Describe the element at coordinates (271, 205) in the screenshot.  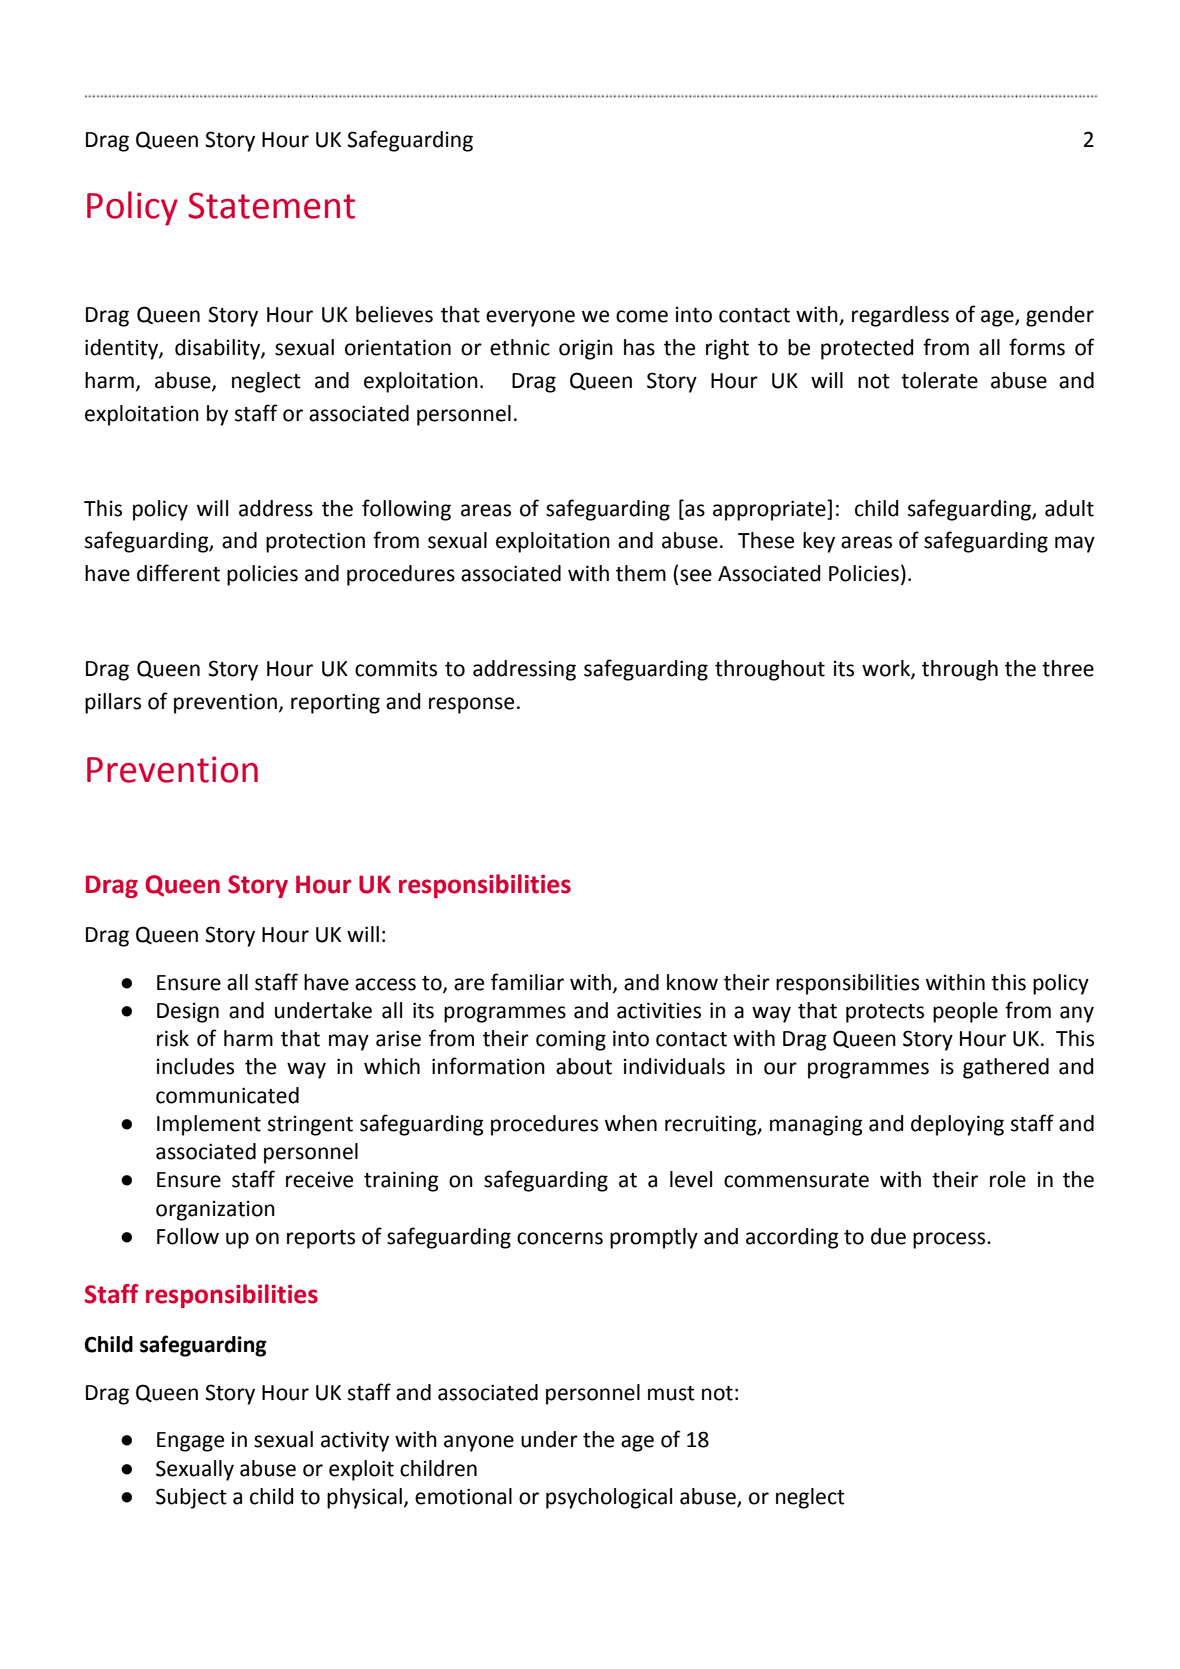
I see `Statement` at that location.
